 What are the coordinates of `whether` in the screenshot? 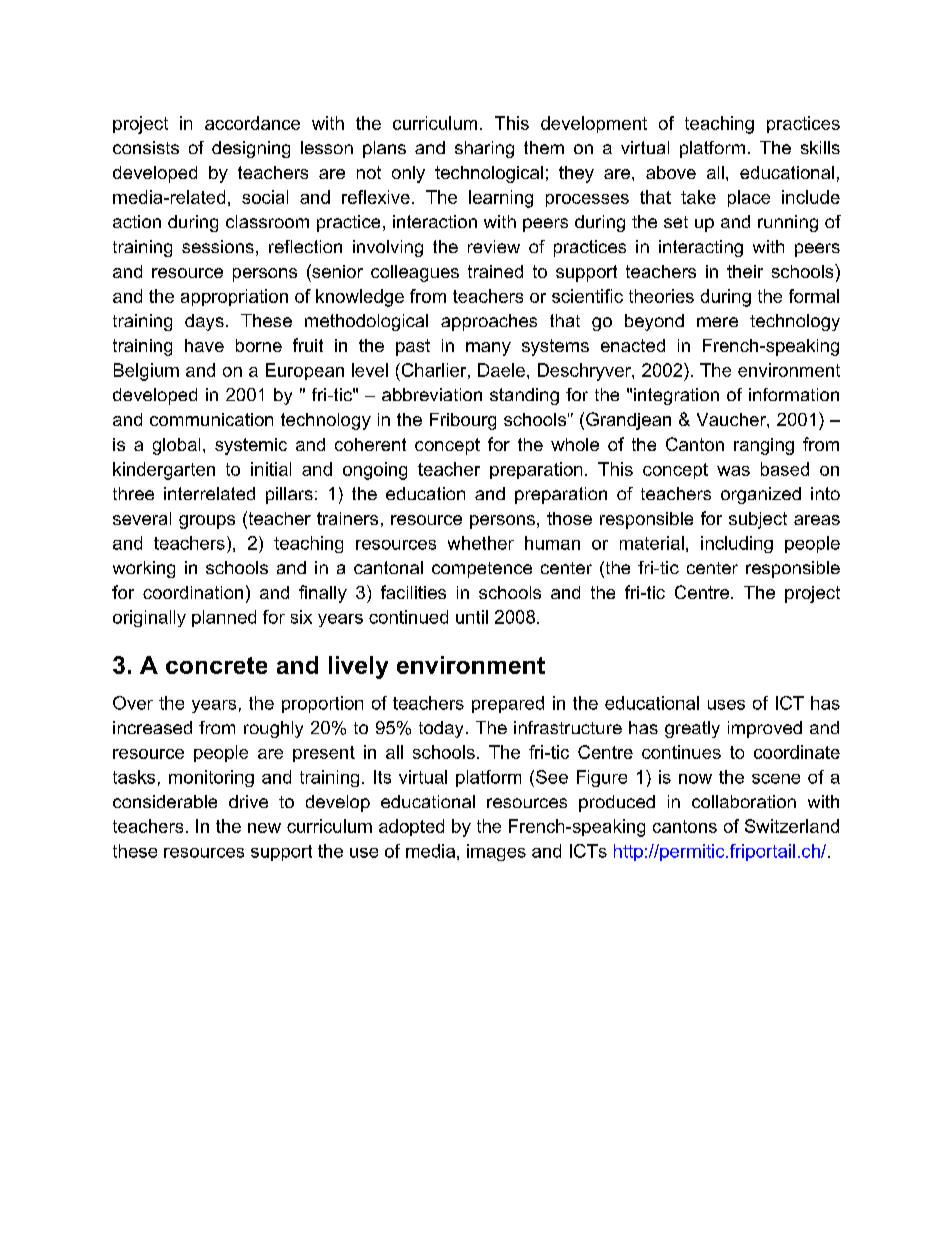 It's located at (481, 543).
